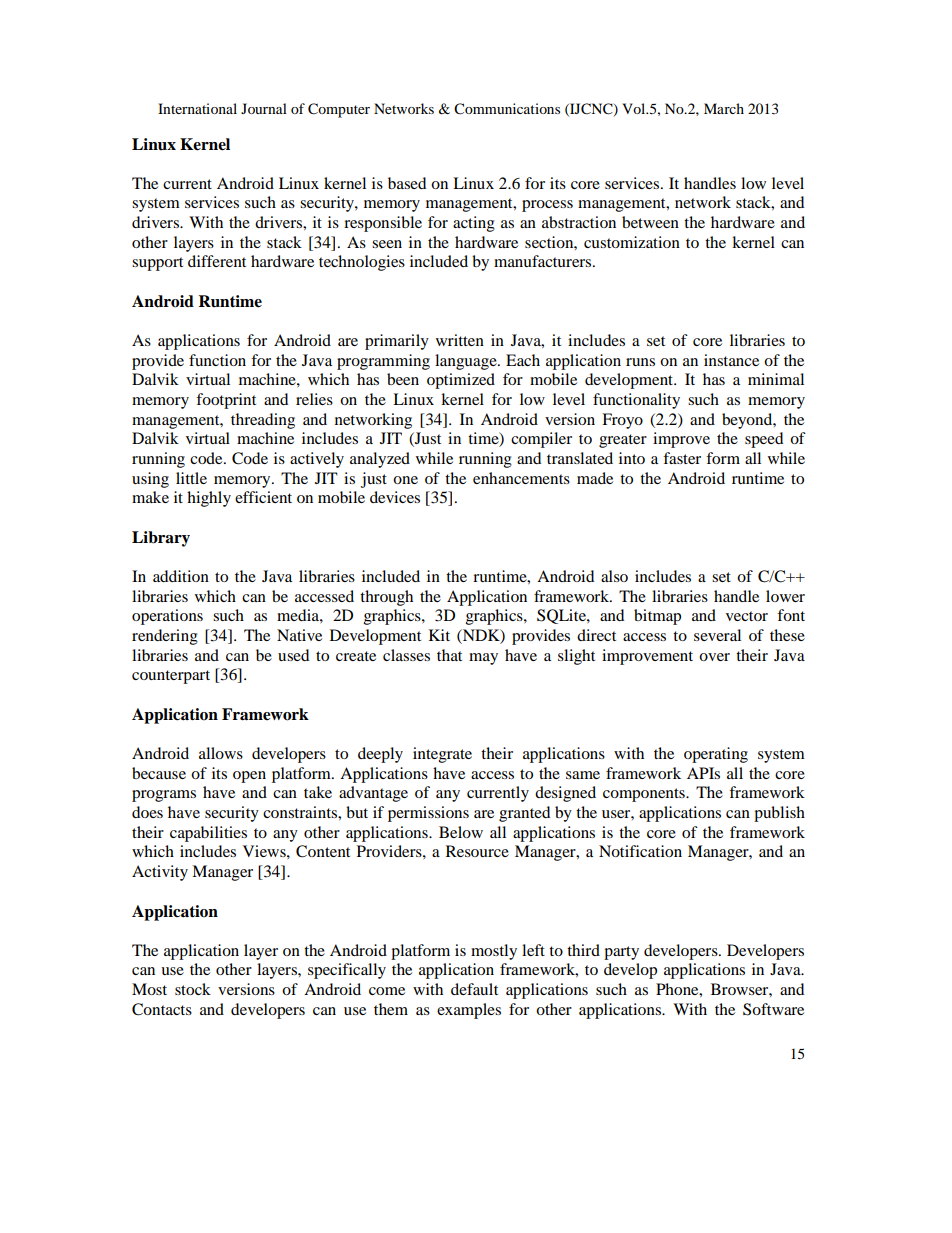 The image size is (952, 1233). What do you see at coordinates (773, 1009) in the image?
I see `Software` at bounding box center [773, 1009].
